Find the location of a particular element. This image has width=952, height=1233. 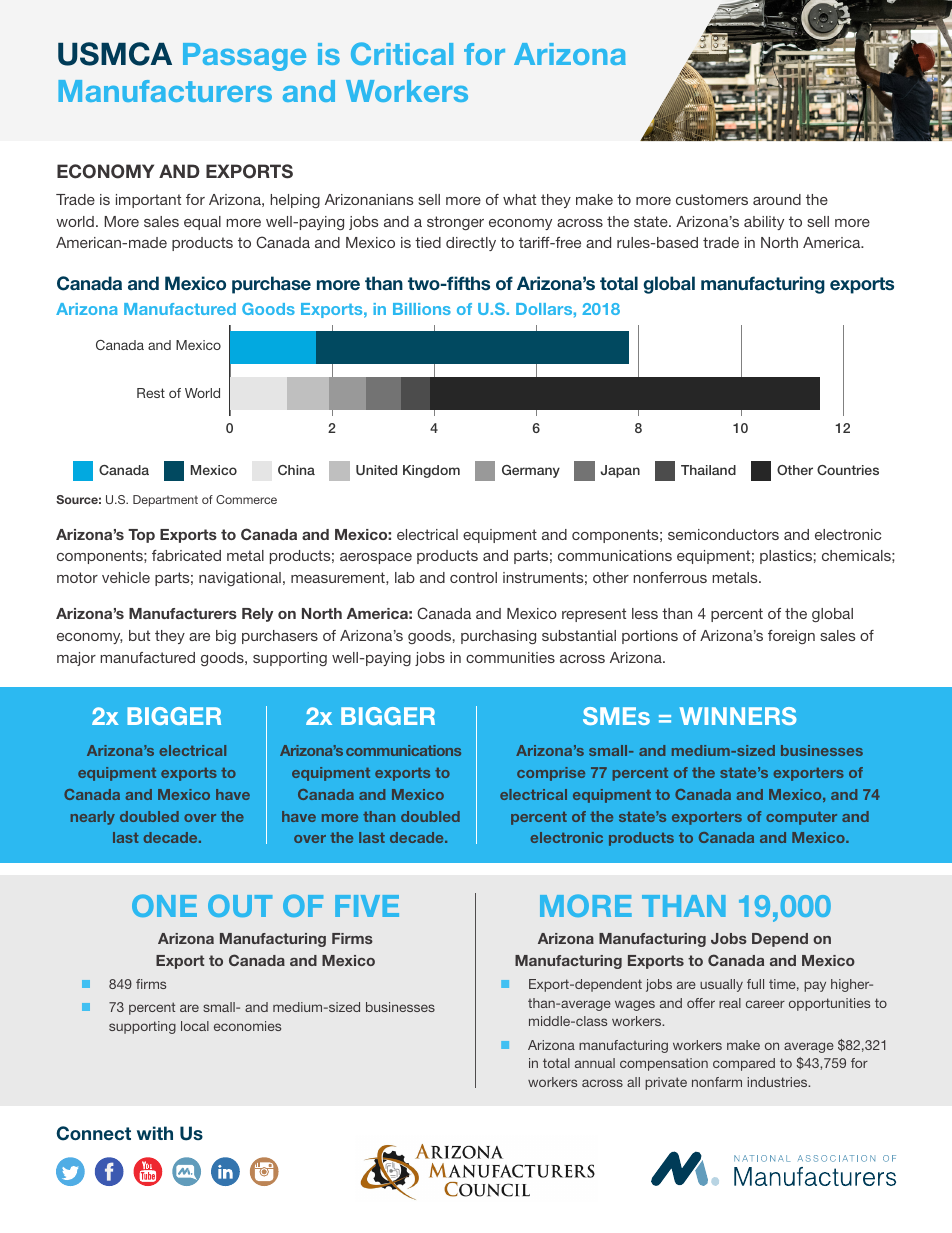

Department is located at coordinates (165, 501).
